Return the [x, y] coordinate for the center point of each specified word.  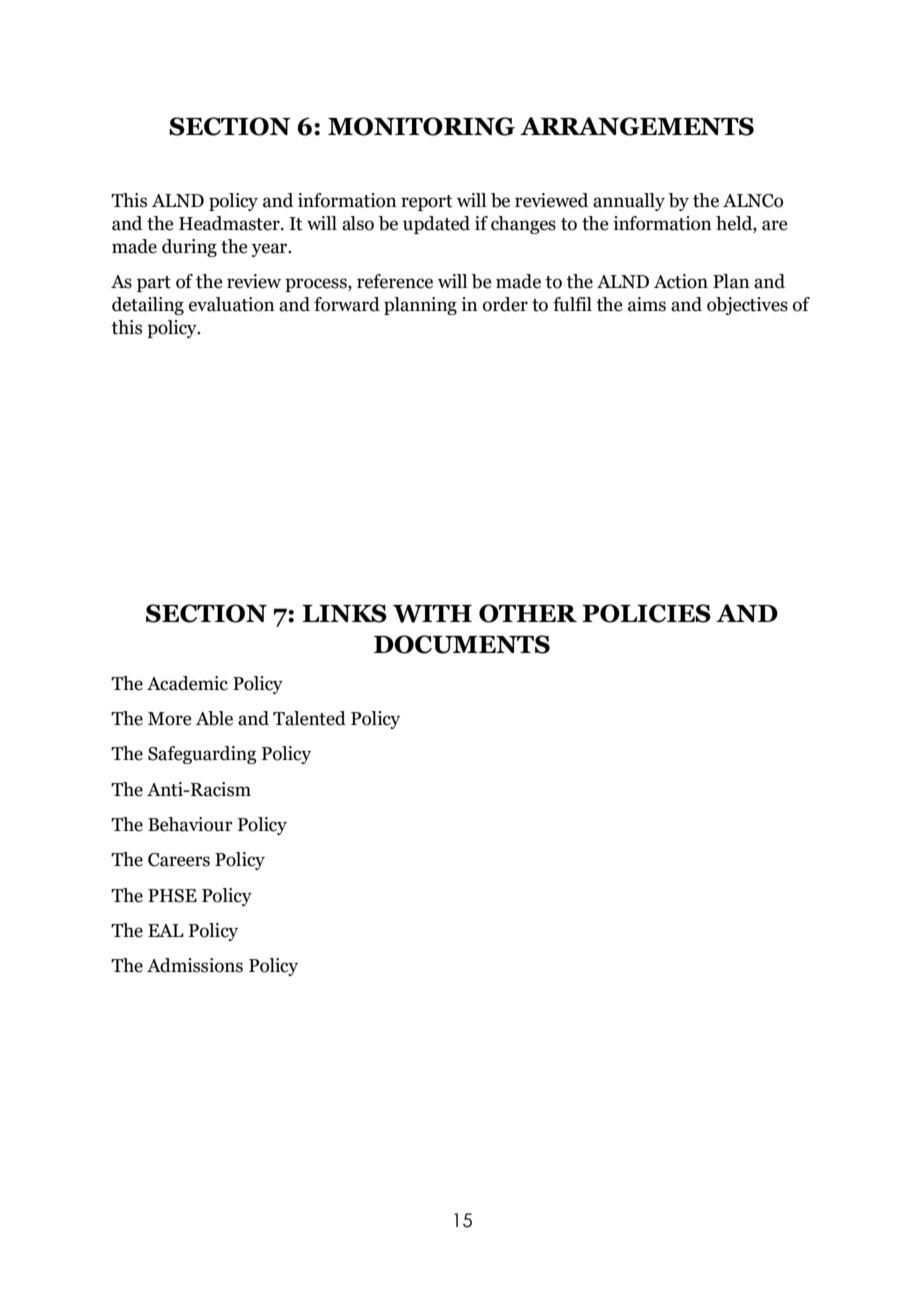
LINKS [344, 613]
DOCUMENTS [462, 644]
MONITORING [421, 126]
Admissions [195, 965]
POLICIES [646, 613]
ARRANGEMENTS [637, 126]
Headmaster [230, 223]
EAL [166, 930]
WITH [432, 614]
